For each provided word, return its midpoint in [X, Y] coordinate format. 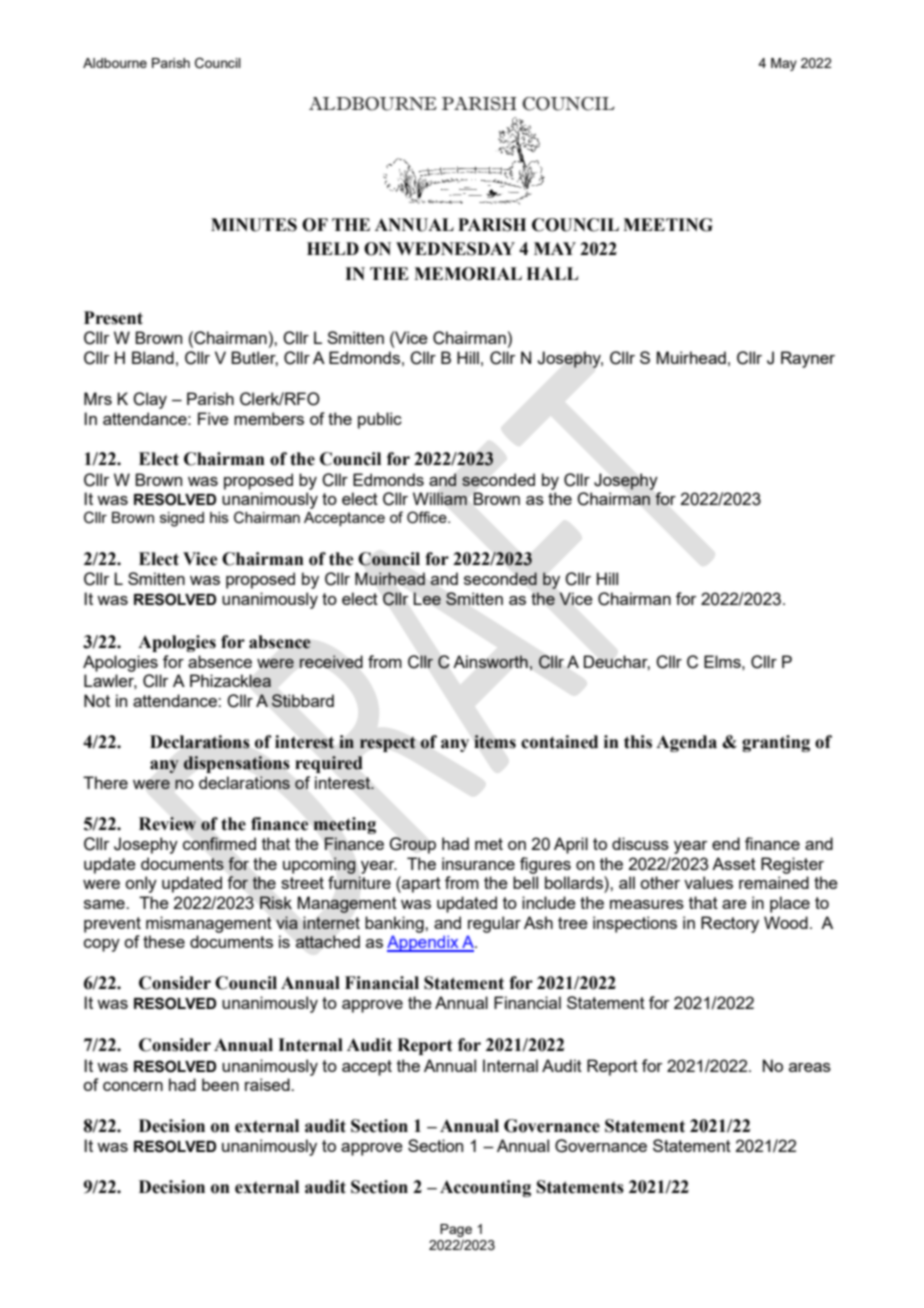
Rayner [808, 359]
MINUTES [254, 225]
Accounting [485, 1188]
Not [97, 700]
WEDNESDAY [455, 249]
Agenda [686, 743]
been [220, 1084]
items [495, 742]
